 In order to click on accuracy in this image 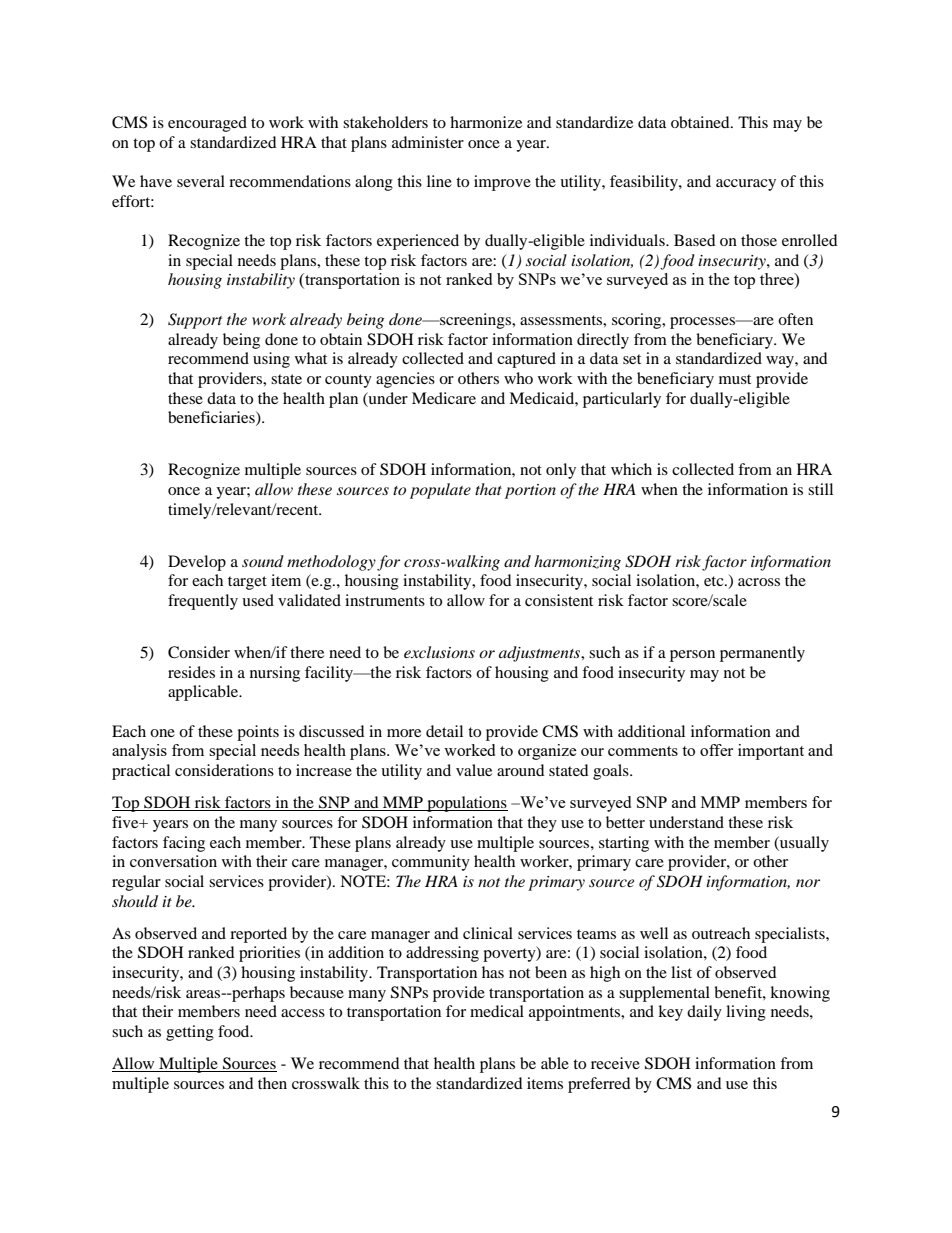, I will do `click(746, 185)`.
